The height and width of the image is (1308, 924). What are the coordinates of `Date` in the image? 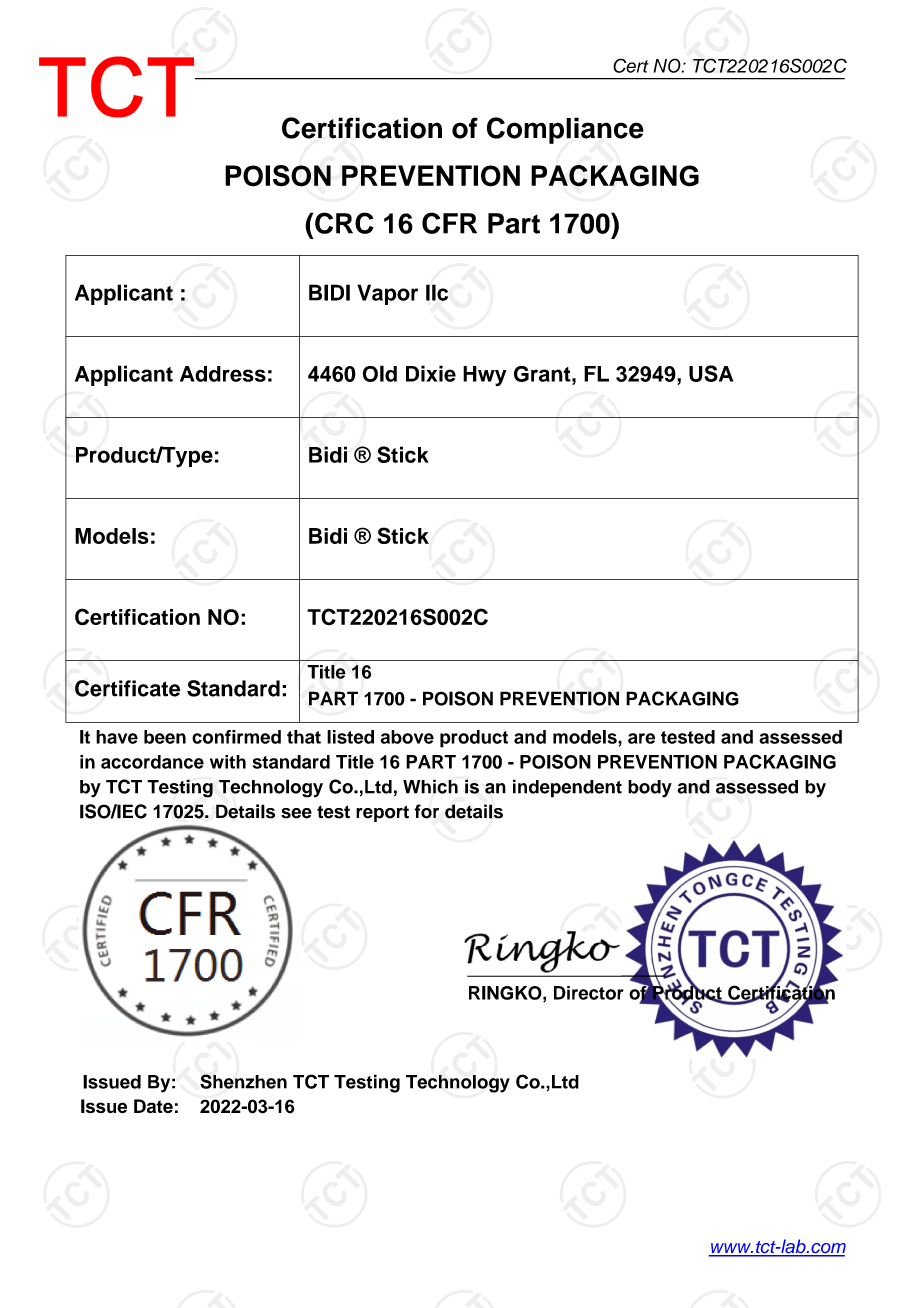 It's located at (153, 1106).
